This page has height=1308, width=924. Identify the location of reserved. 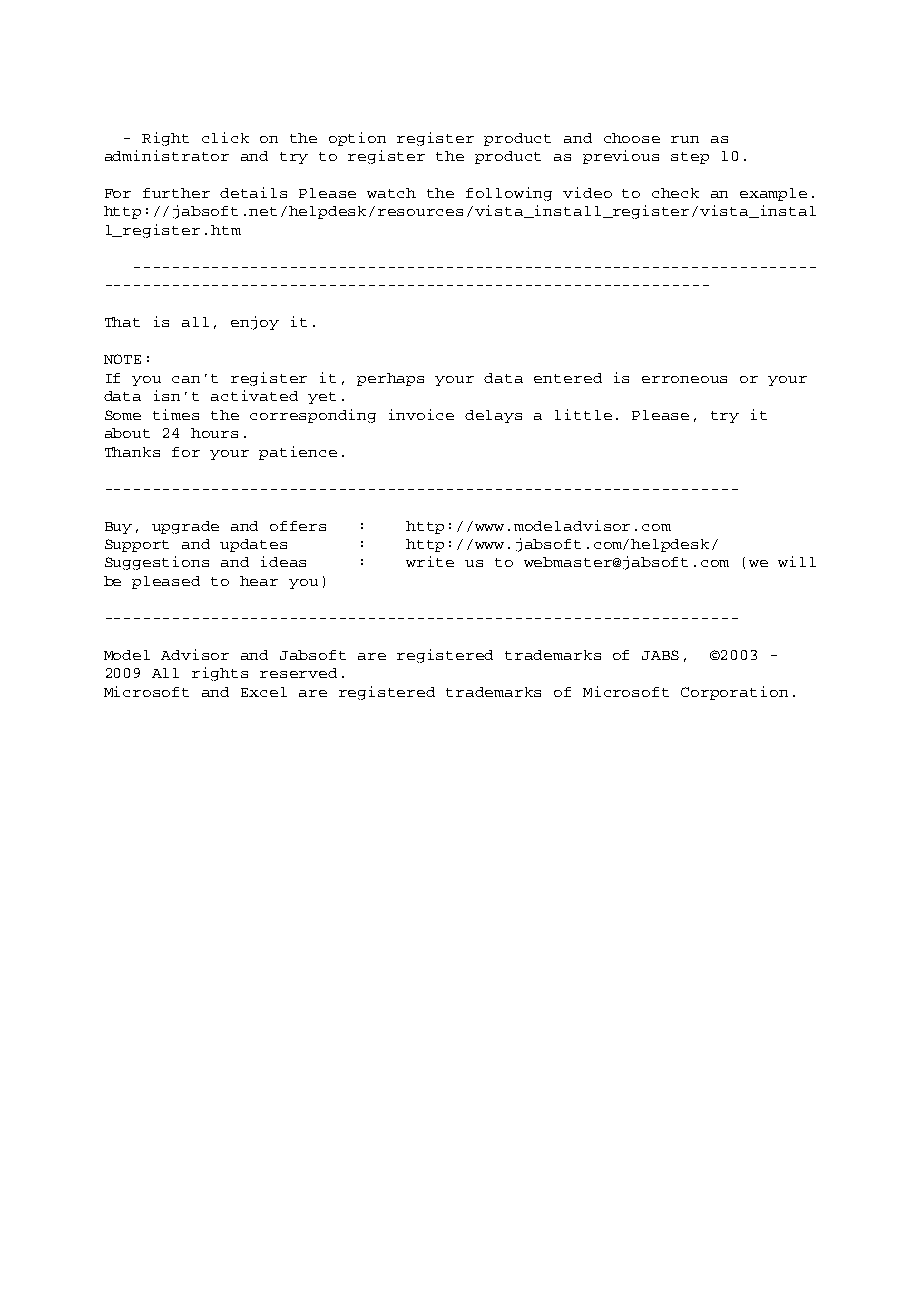
(298, 673).
